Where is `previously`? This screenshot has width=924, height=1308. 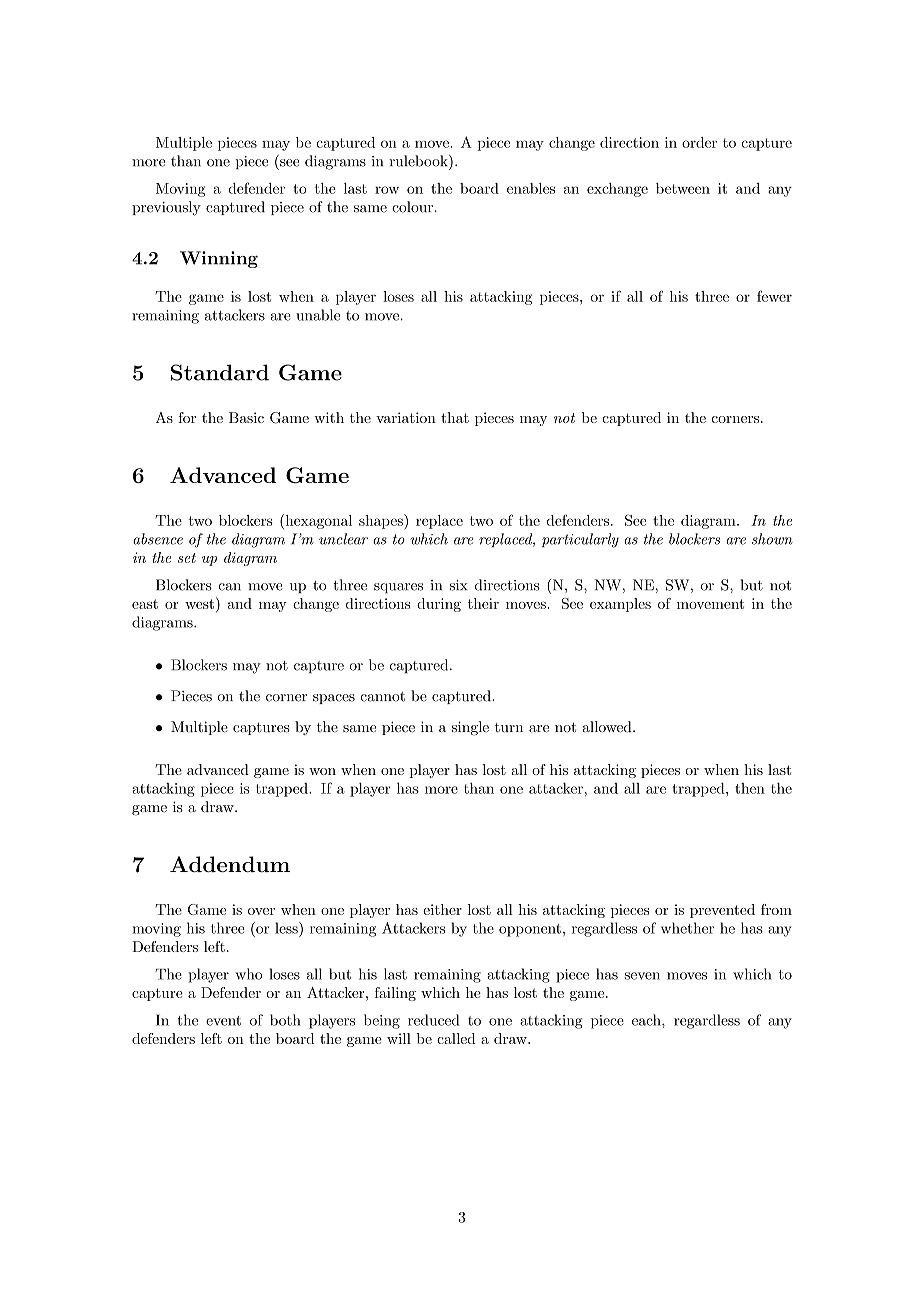
previously is located at coordinates (166, 208).
